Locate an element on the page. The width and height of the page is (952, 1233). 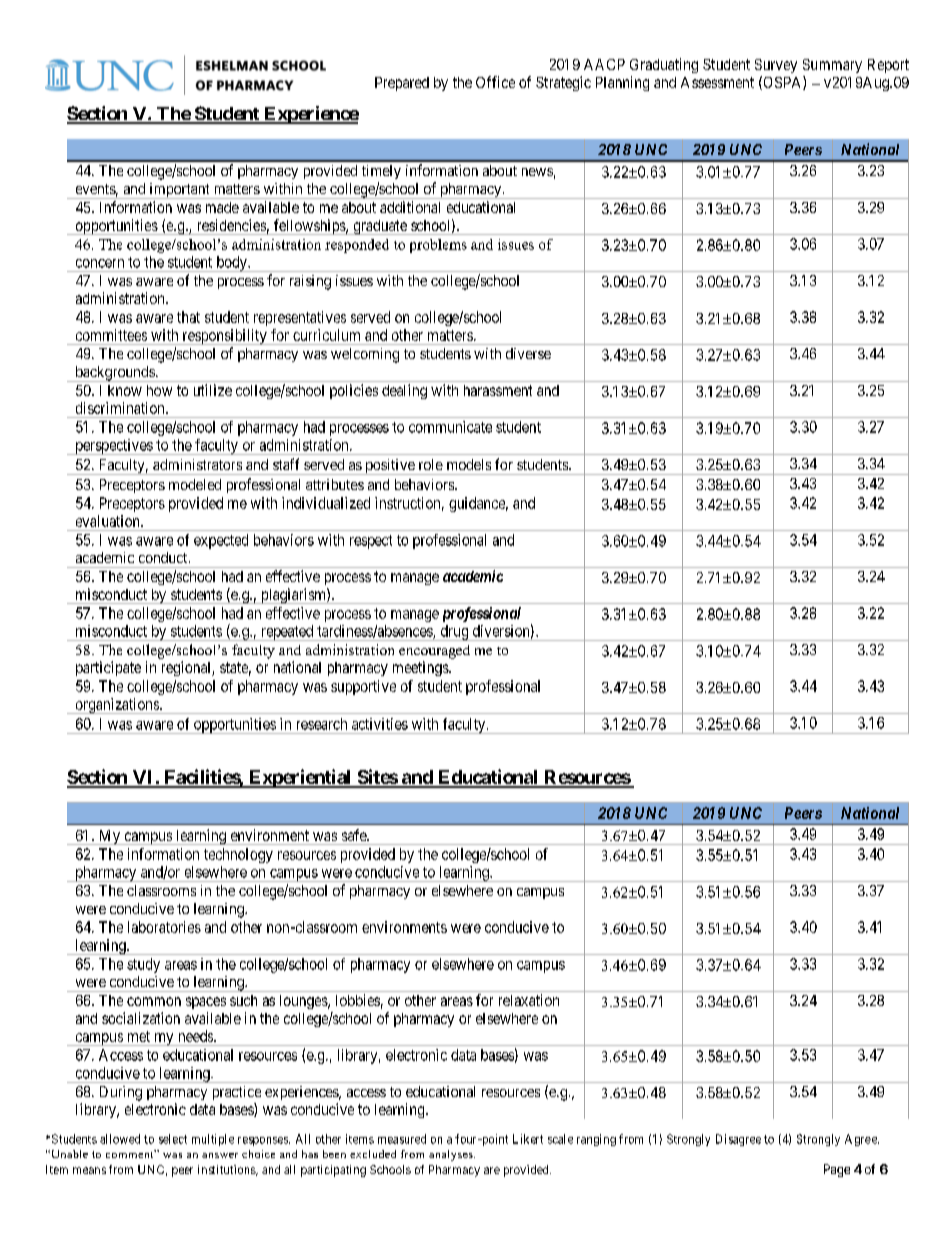
meetings is located at coordinates (421, 668).
